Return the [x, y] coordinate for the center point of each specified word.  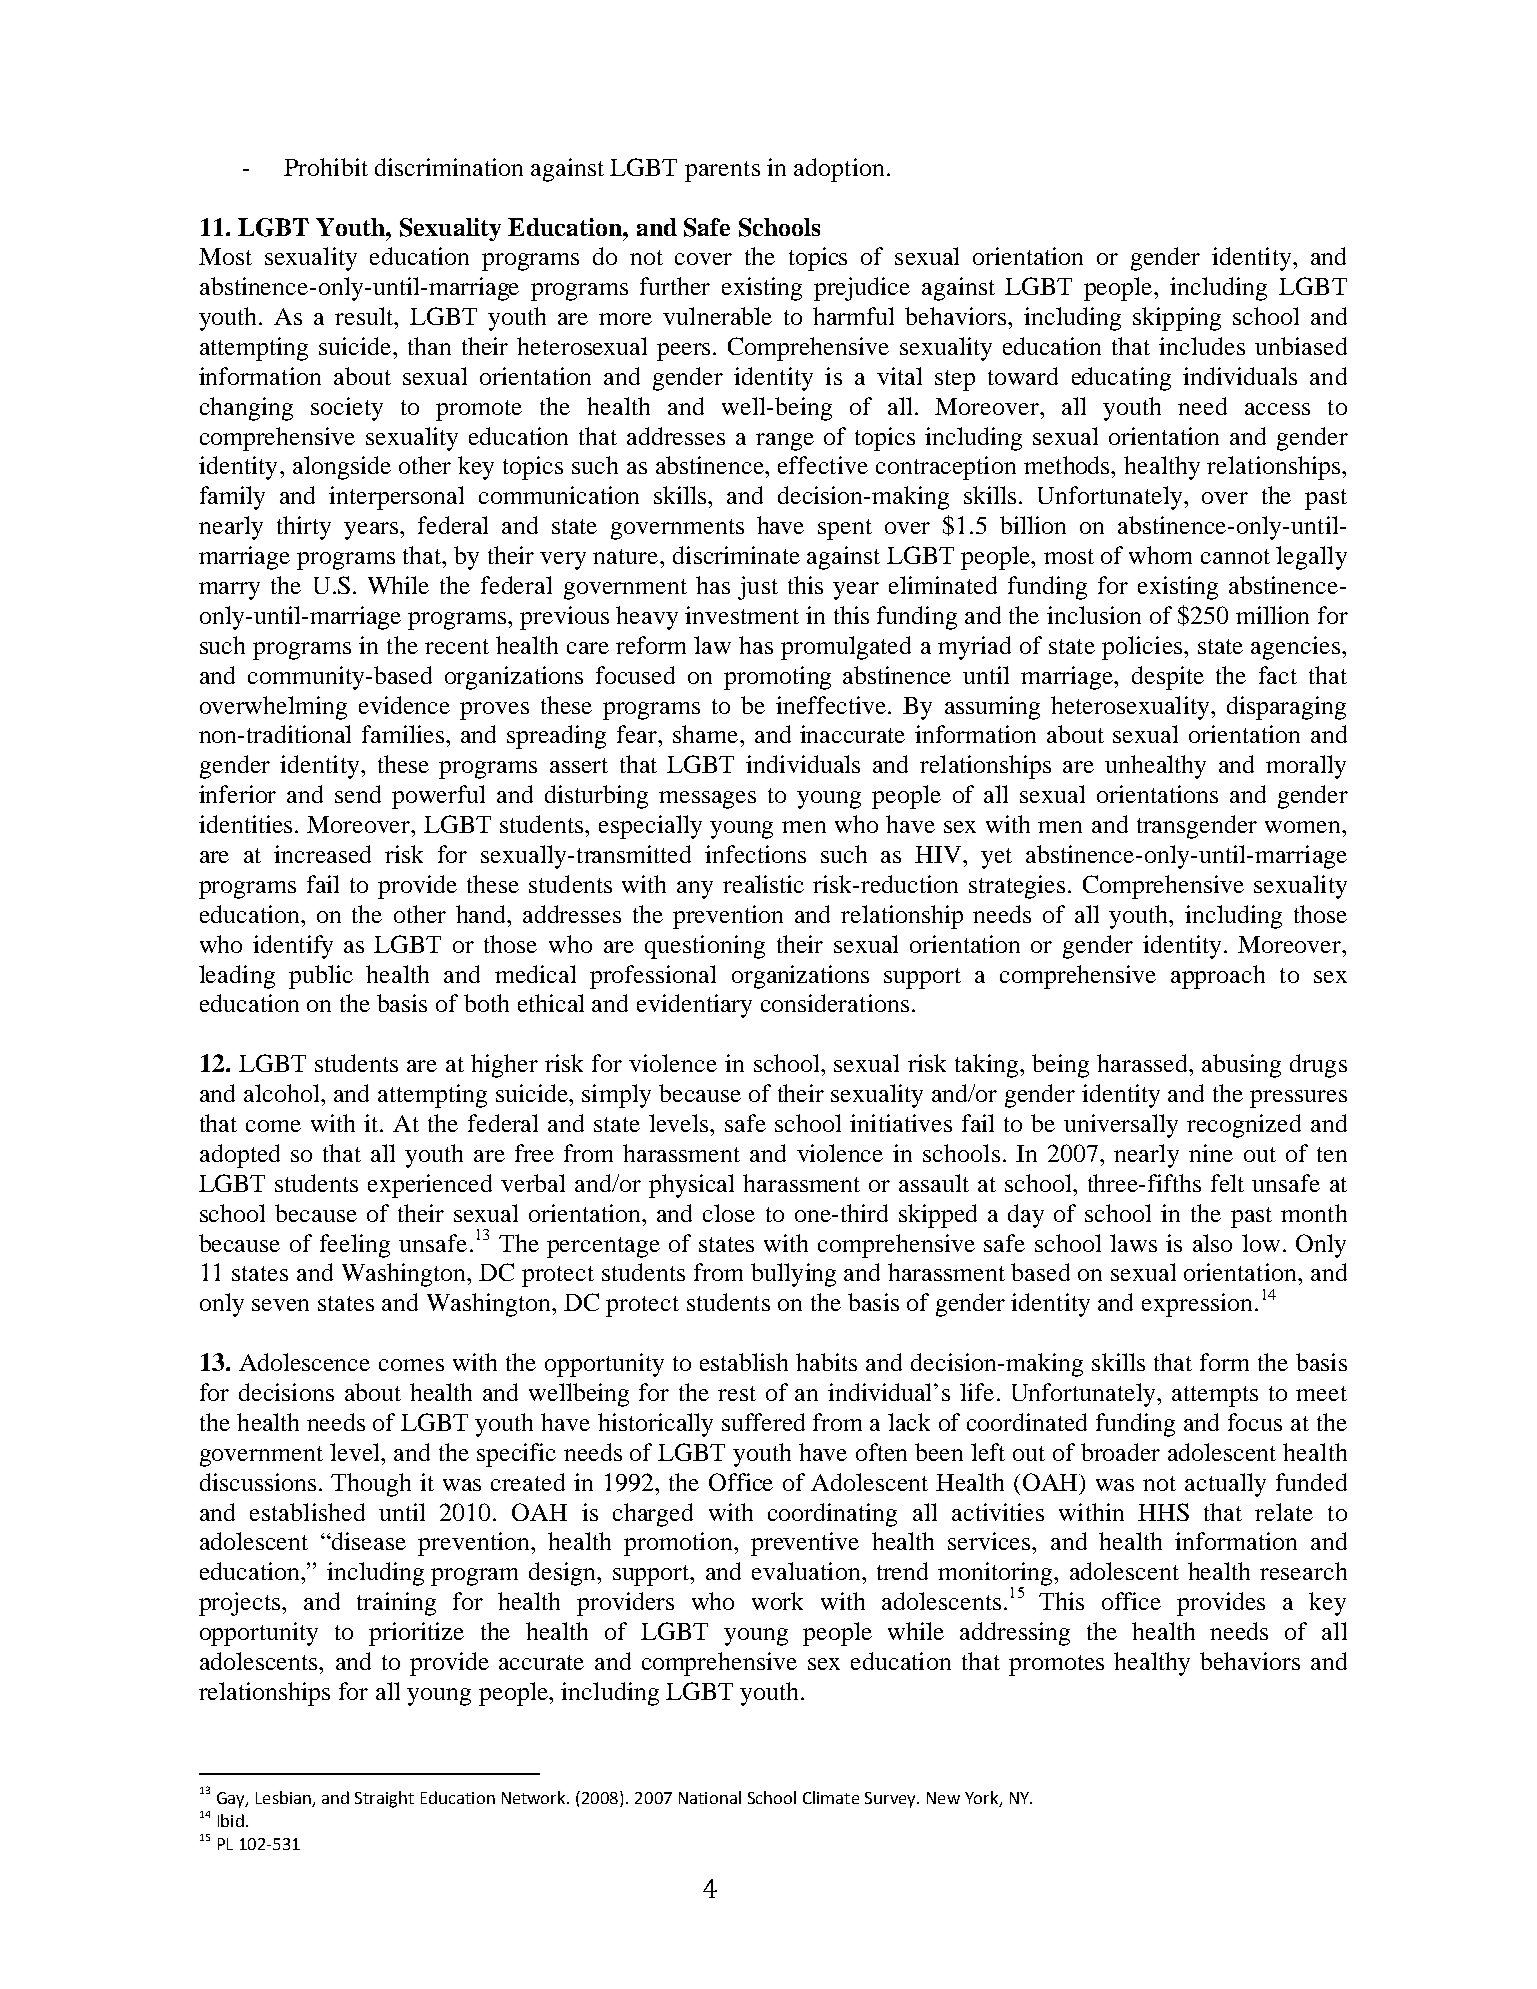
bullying [793, 1275]
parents [722, 171]
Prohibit [326, 167]
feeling [355, 1246]
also [1212, 1243]
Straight [384, 1799]
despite [1168, 678]
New [943, 1798]
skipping [1177, 319]
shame [707, 734]
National [710, 1797]
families [404, 734]
